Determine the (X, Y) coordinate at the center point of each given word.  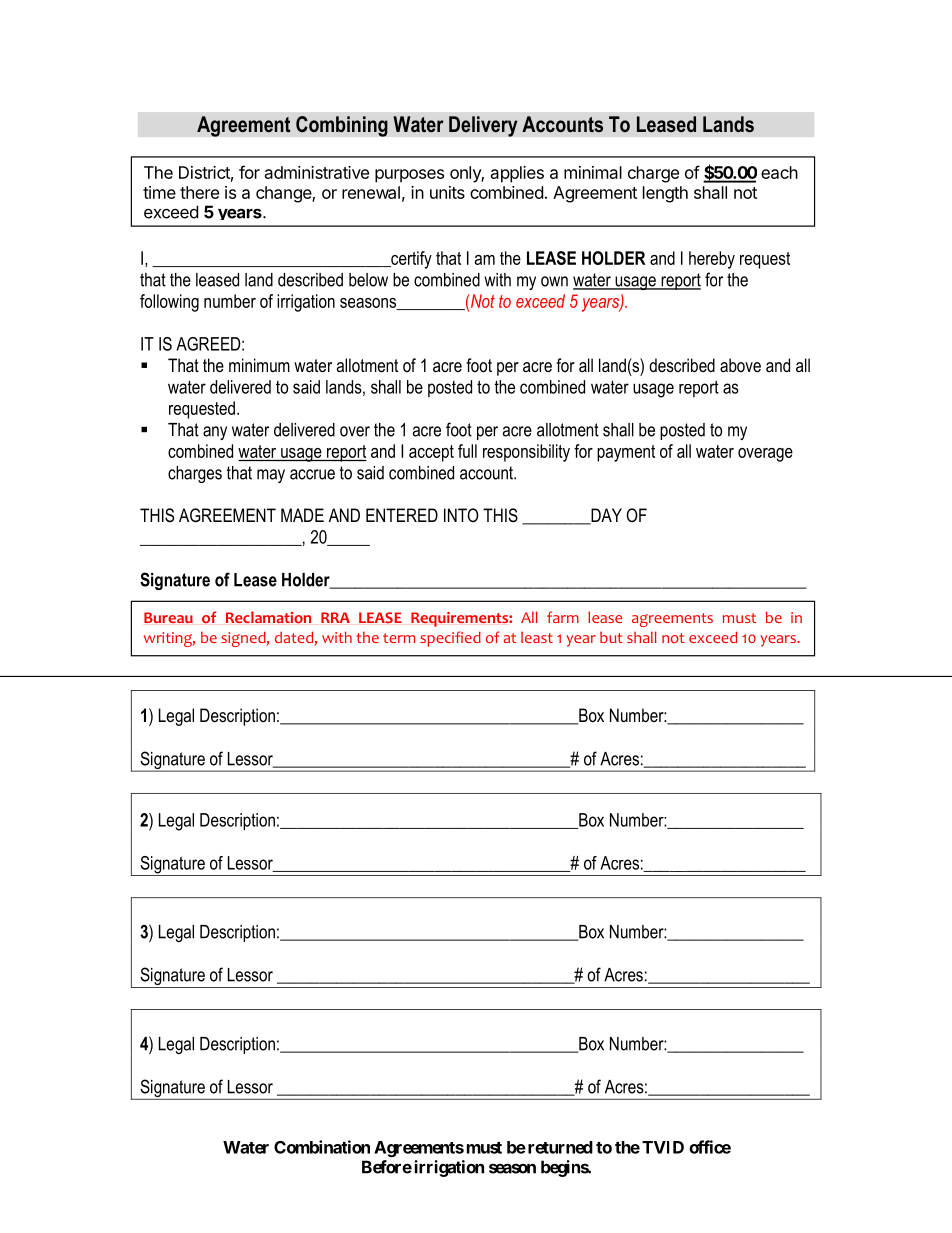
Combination (322, 1147)
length (665, 194)
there (199, 192)
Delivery (483, 126)
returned (560, 1147)
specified (450, 639)
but (611, 637)
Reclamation (268, 617)
